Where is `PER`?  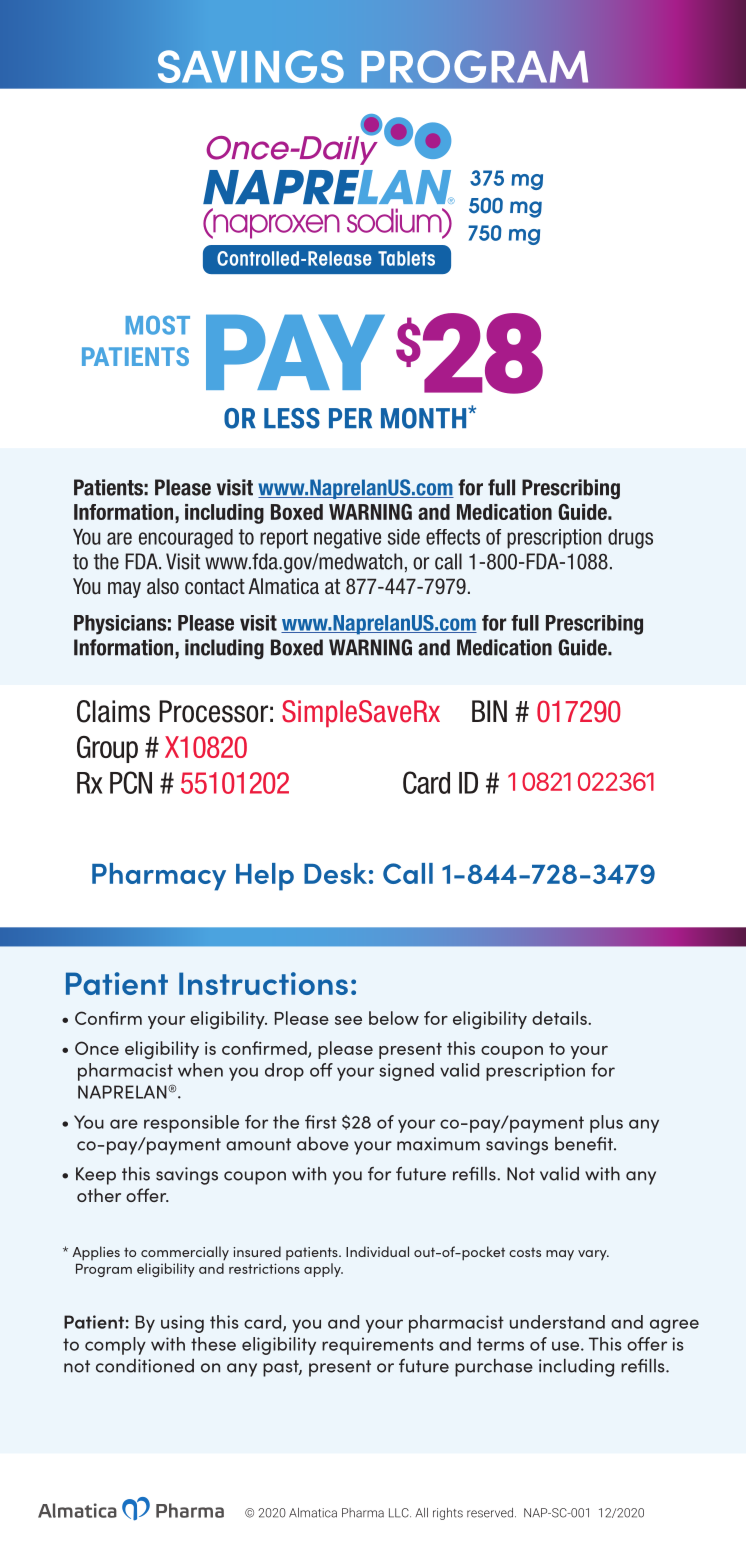 PER is located at coordinates (350, 418).
